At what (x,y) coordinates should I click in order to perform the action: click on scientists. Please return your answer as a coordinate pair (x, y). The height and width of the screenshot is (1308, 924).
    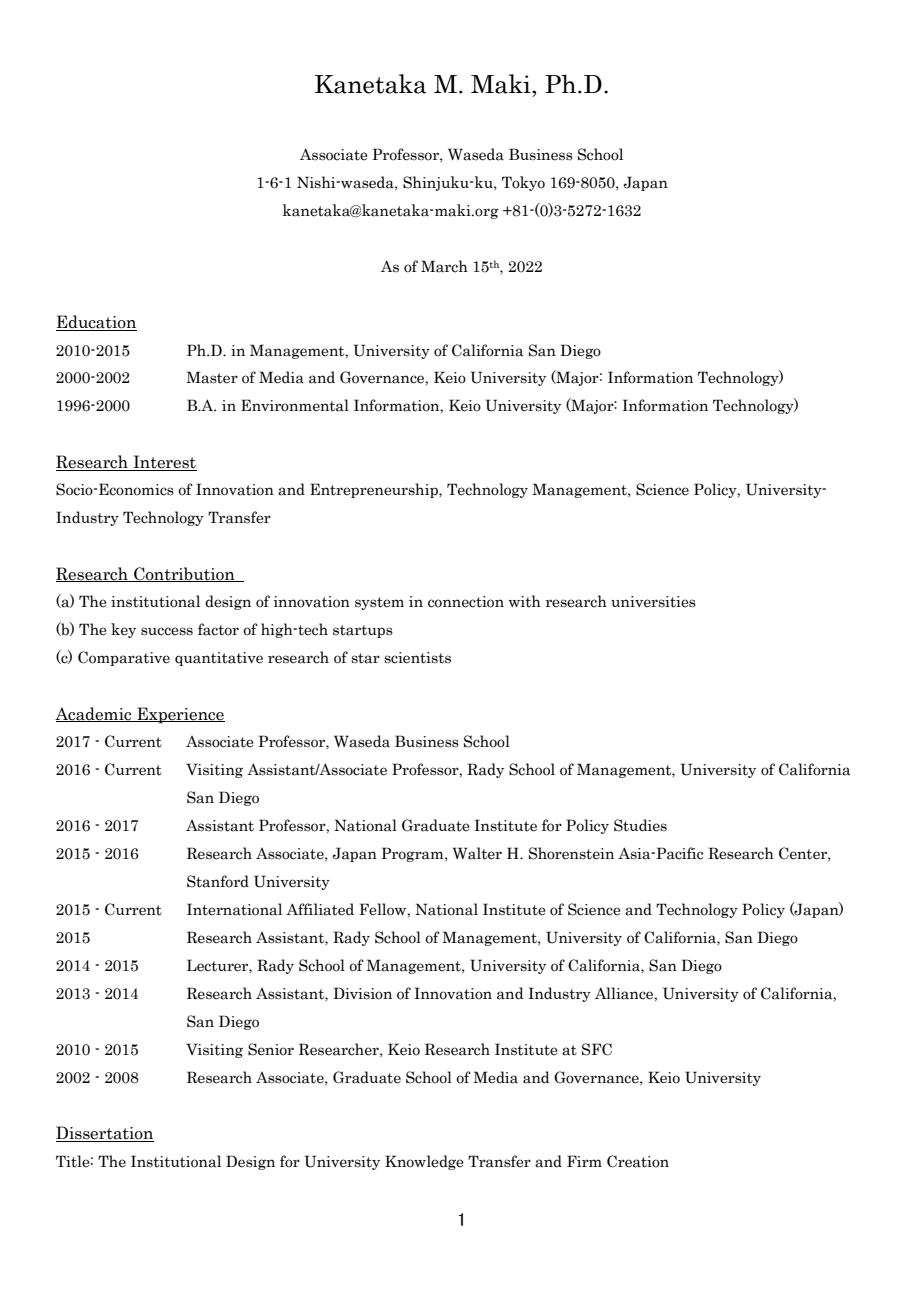
    Looking at the image, I should click on (417, 658).
